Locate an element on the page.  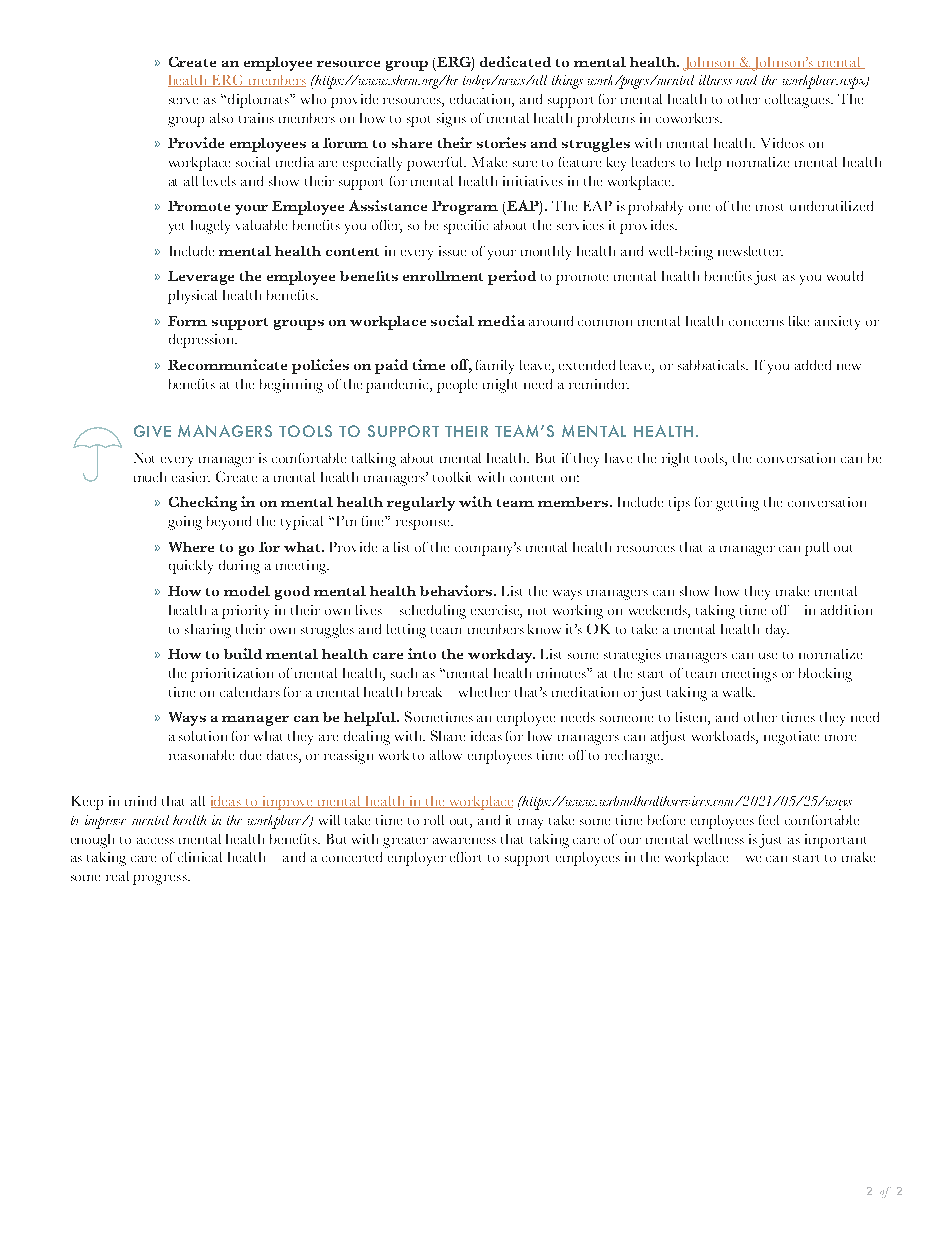
easier is located at coordinates (191, 477).
